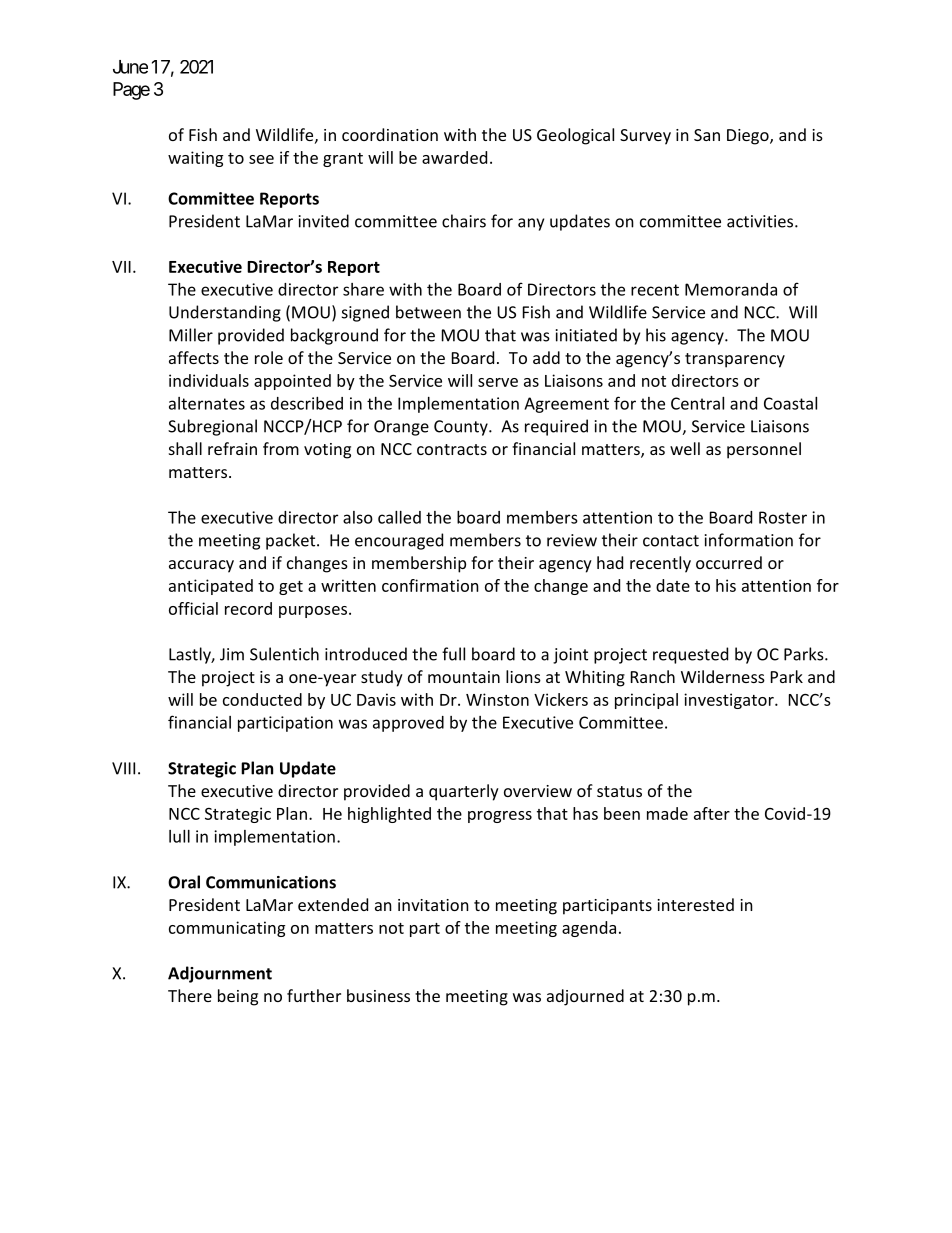 This screenshot has height=1233, width=952. What do you see at coordinates (464, 677) in the screenshot?
I see `mountain` at bounding box center [464, 677].
